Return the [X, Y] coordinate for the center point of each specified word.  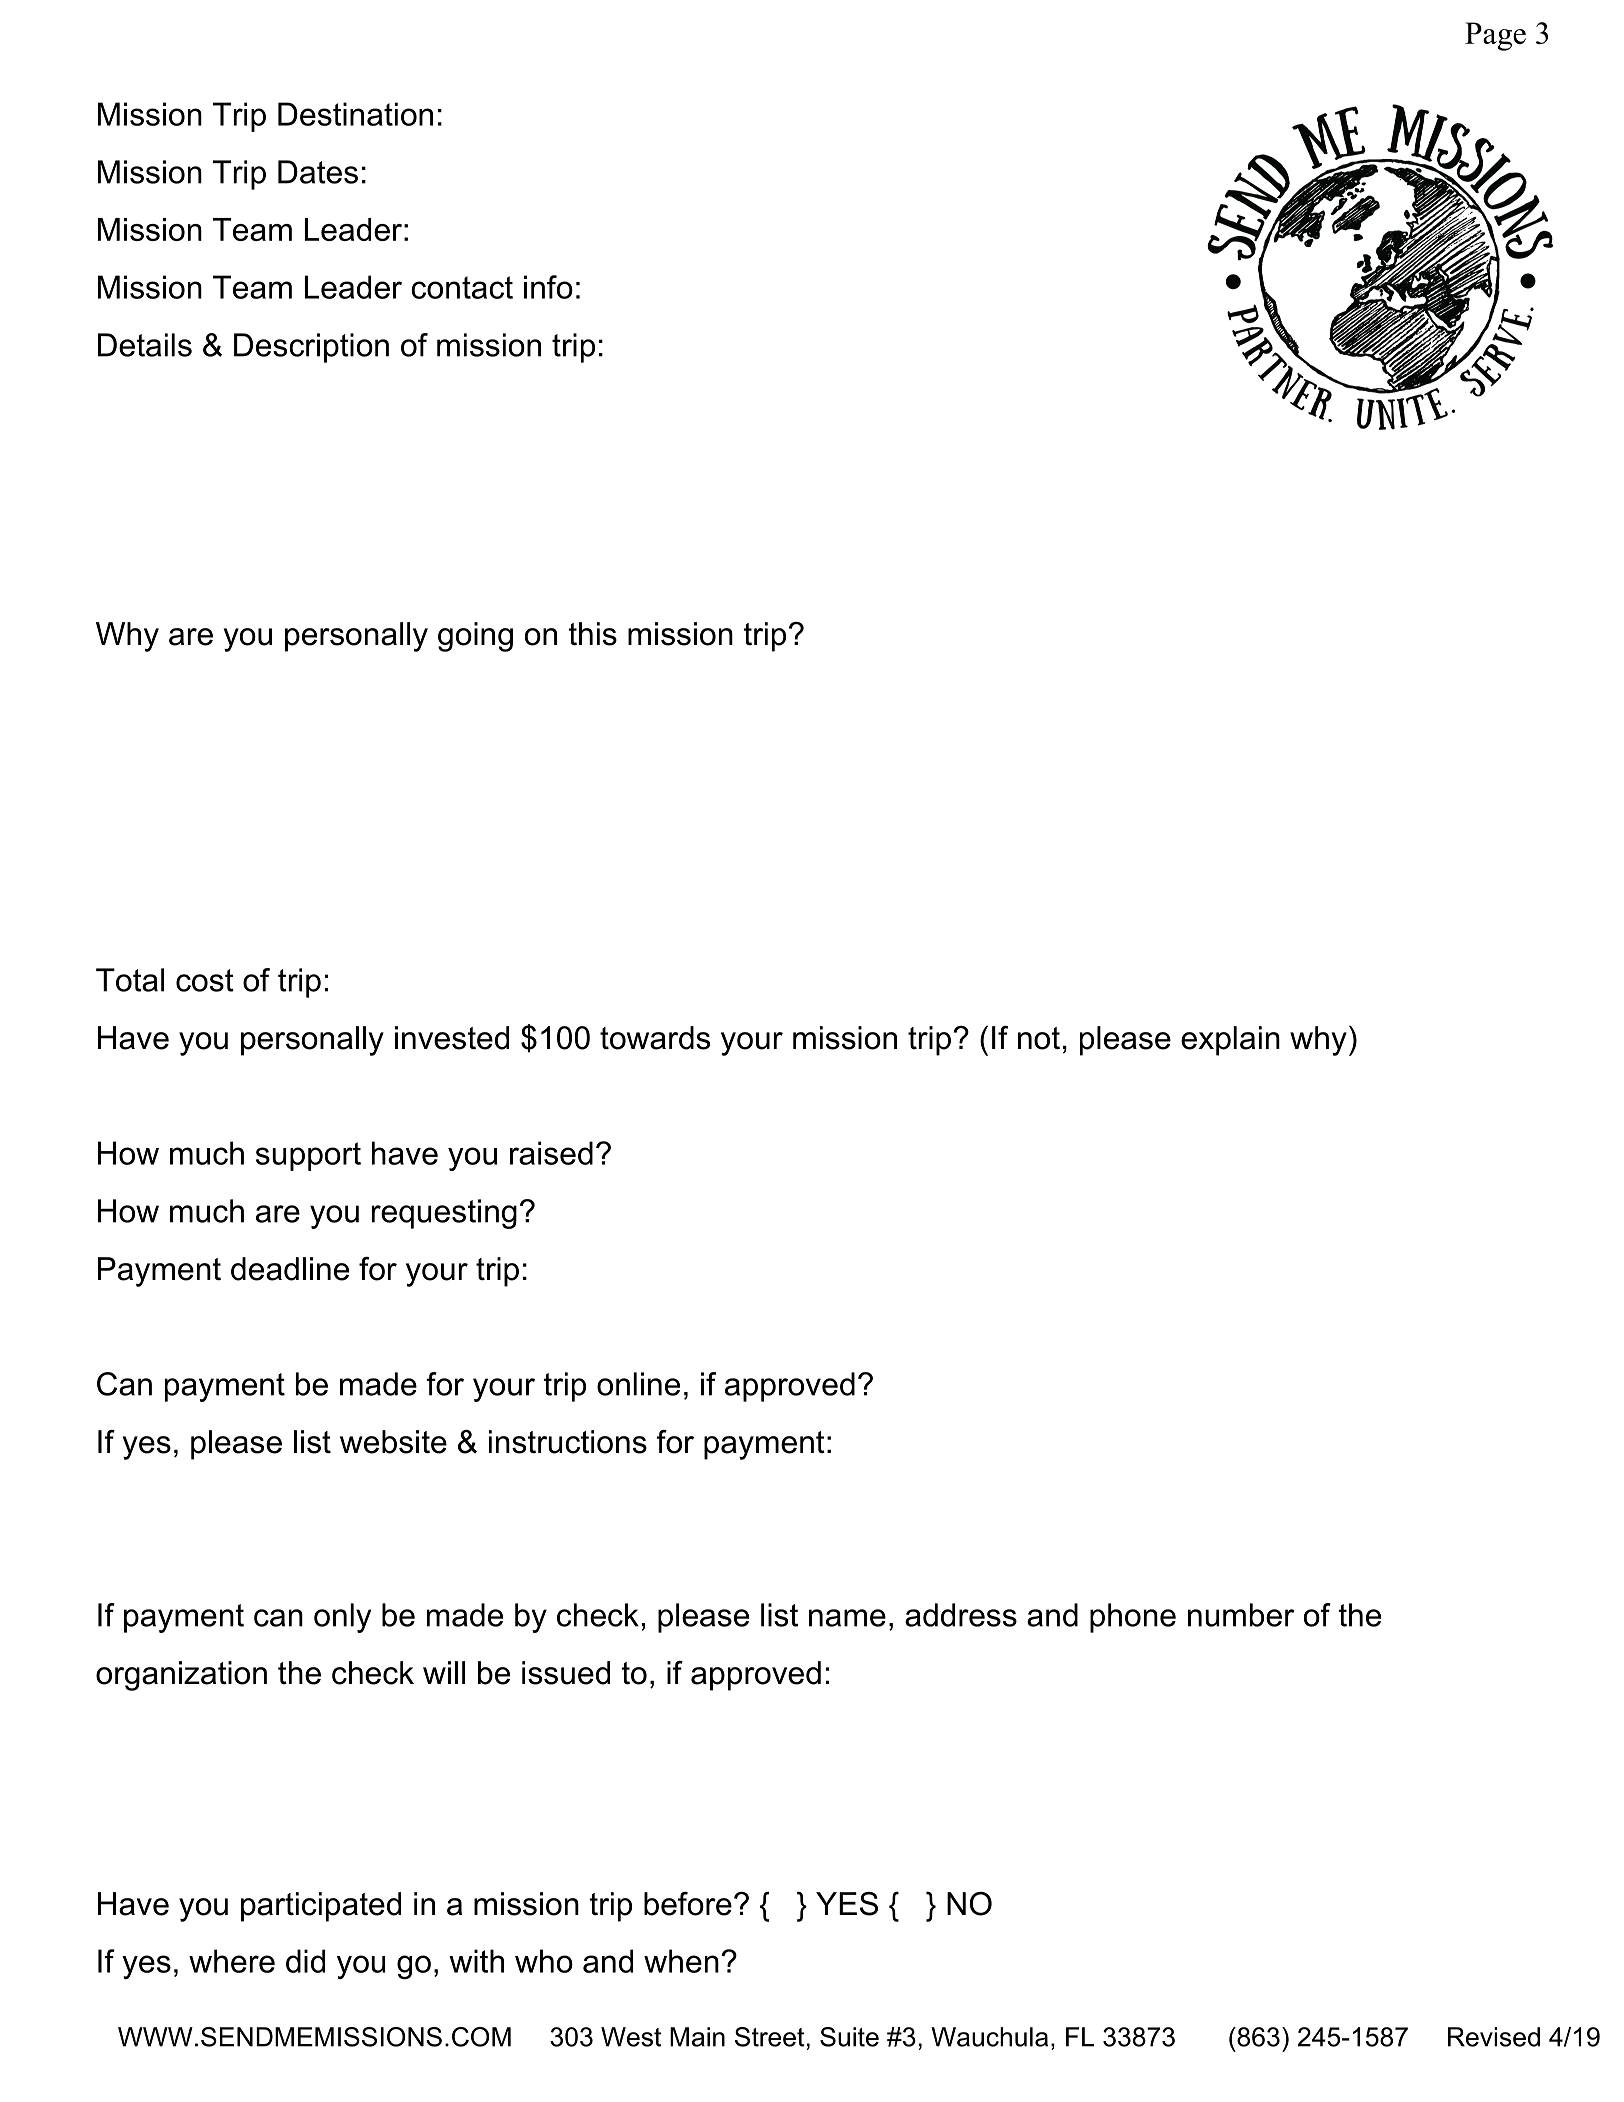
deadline [290, 1269]
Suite [849, 2037]
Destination [355, 114]
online [638, 1384]
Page [1495, 36]
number [1241, 1615]
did [305, 1961]
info [548, 287]
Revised [1494, 2037]
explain [1230, 1041]
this [593, 634]
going [475, 637]
